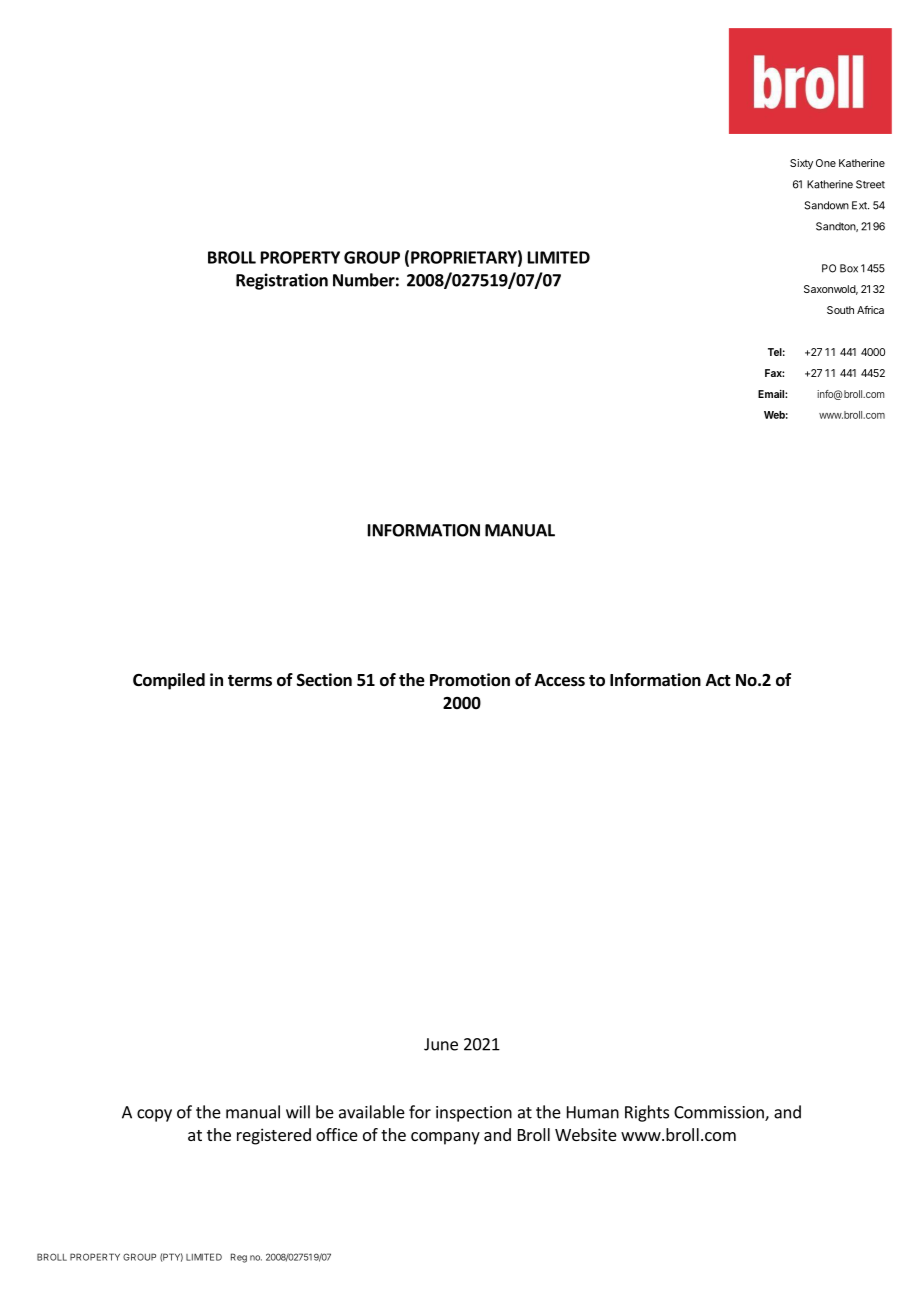  Describe the element at coordinates (720, 1113) in the screenshot. I see `Commission` at that location.
